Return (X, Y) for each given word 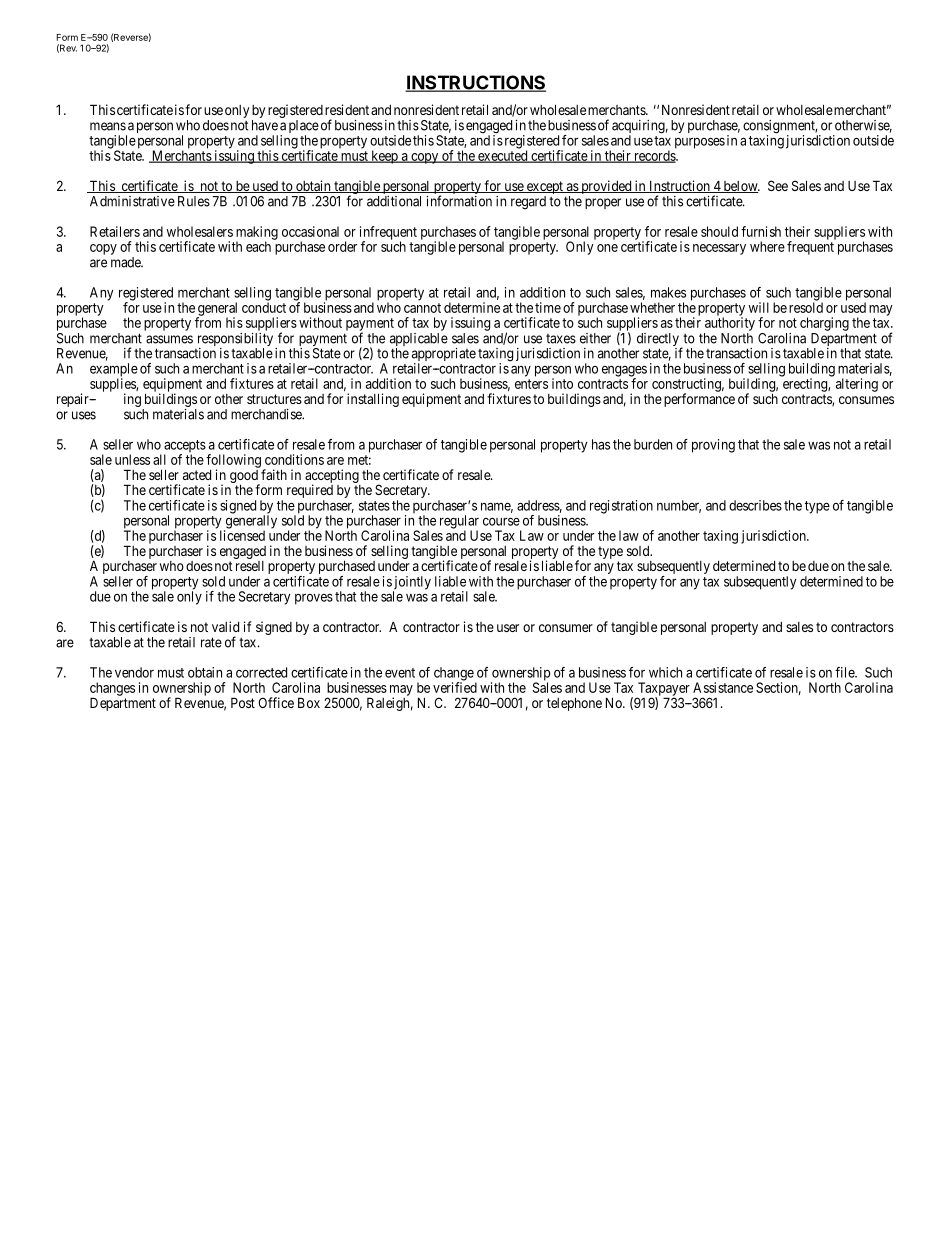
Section (778, 688)
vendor (134, 672)
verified (455, 686)
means (108, 126)
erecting (806, 386)
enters (531, 384)
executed (503, 155)
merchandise (267, 414)
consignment (780, 128)
